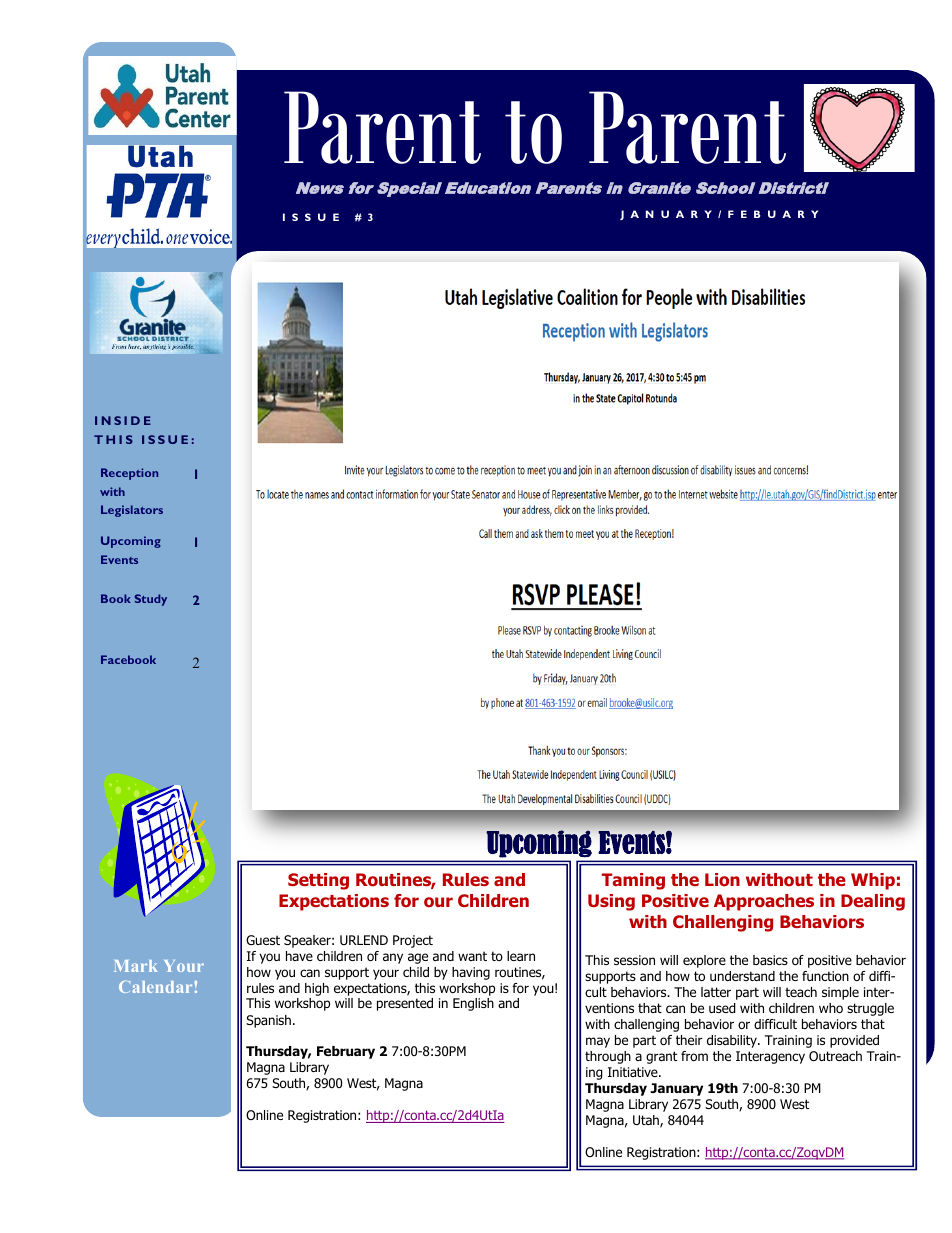  What do you see at coordinates (835, 1056) in the page?
I see `Outreach` at bounding box center [835, 1056].
